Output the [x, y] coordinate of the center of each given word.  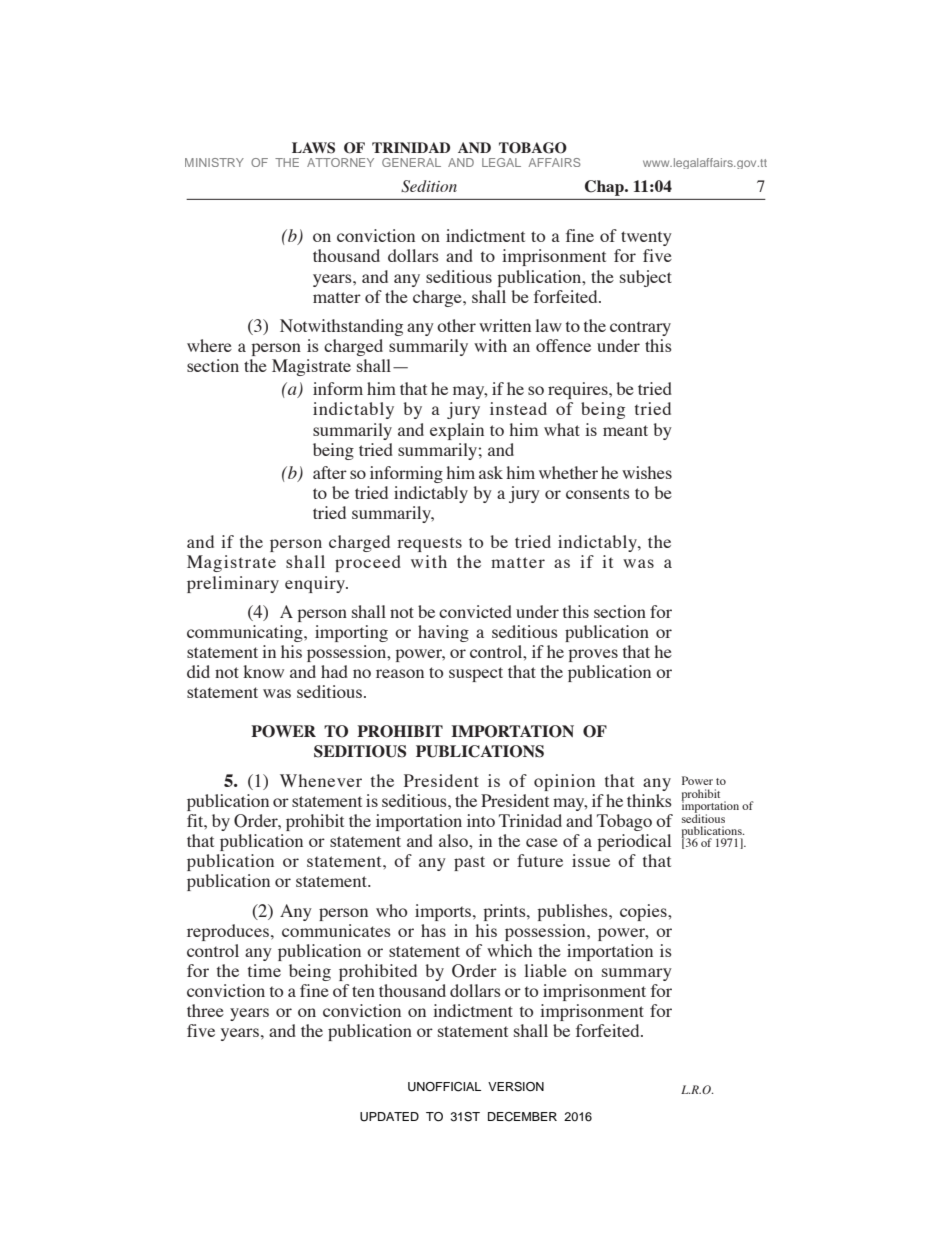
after [330, 472]
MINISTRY [214, 162]
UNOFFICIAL [444, 1087]
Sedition [429, 186]
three [205, 1010]
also [454, 840]
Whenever [321, 780]
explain [457, 431]
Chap [605, 188]
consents [598, 493]
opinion [564, 782]
